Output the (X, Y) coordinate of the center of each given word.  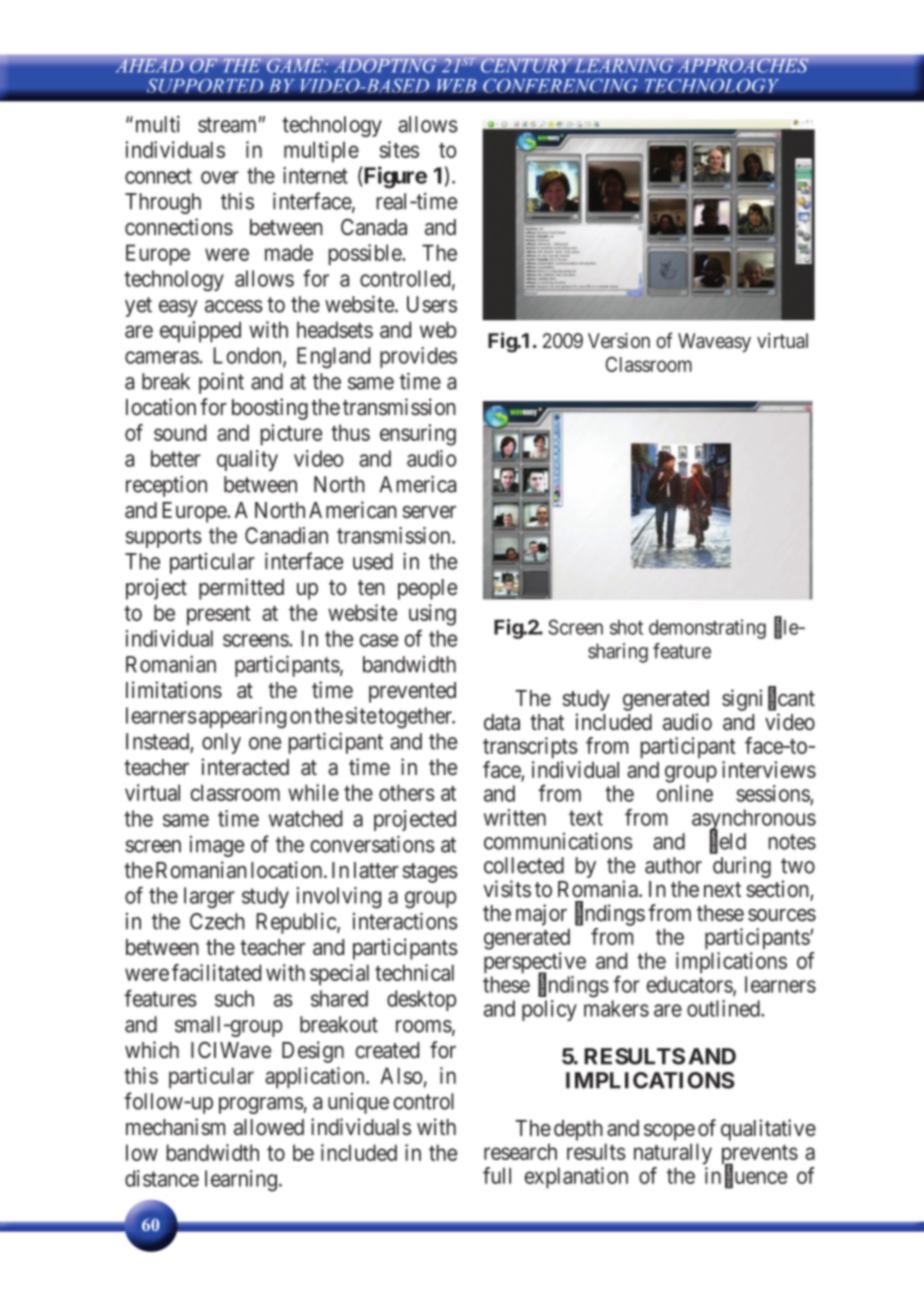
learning (241, 1181)
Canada (374, 227)
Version (619, 340)
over (220, 177)
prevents (760, 1156)
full (497, 1175)
